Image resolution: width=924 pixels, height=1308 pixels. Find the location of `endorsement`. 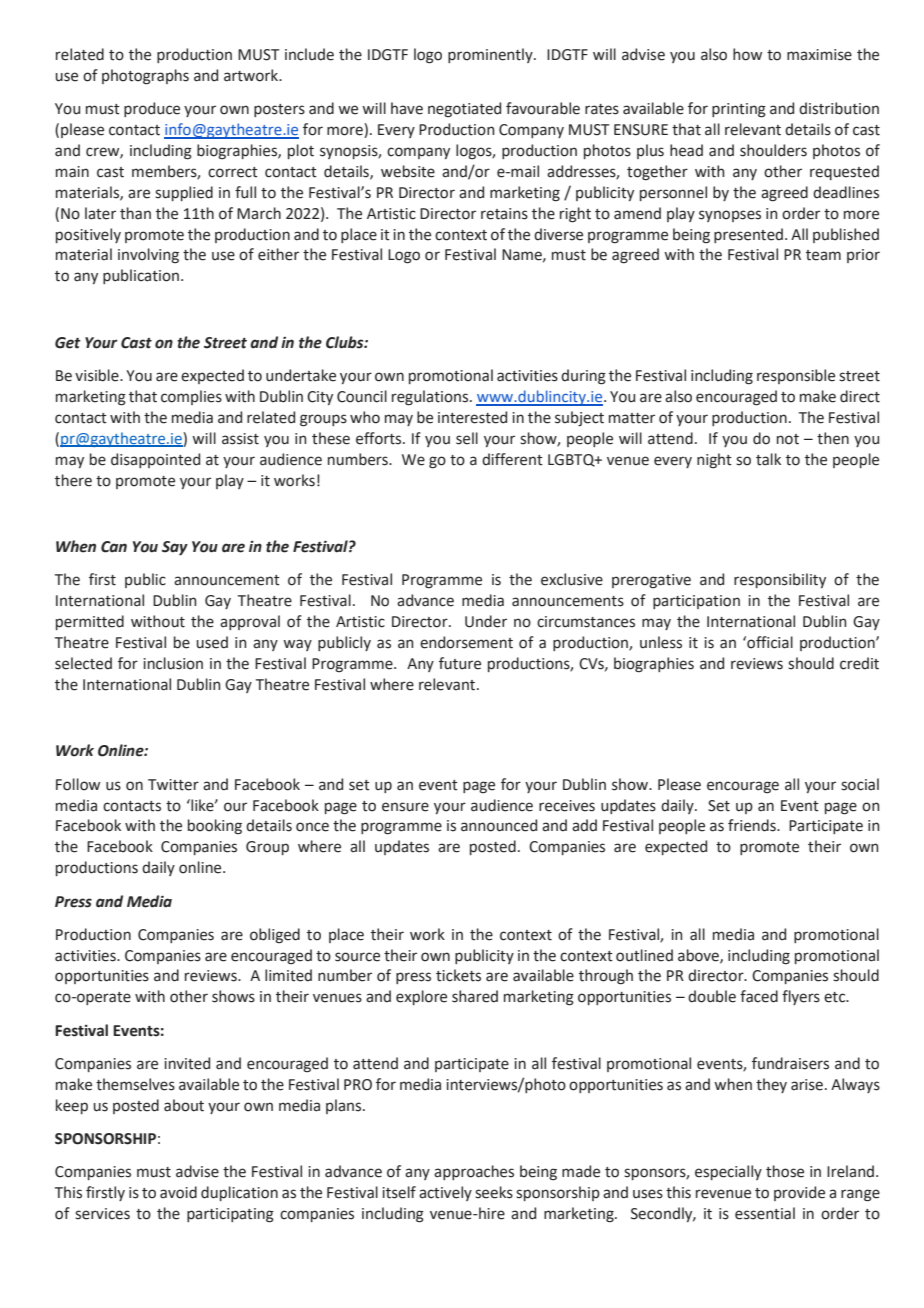

endorsement is located at coordinates (466, 642).
